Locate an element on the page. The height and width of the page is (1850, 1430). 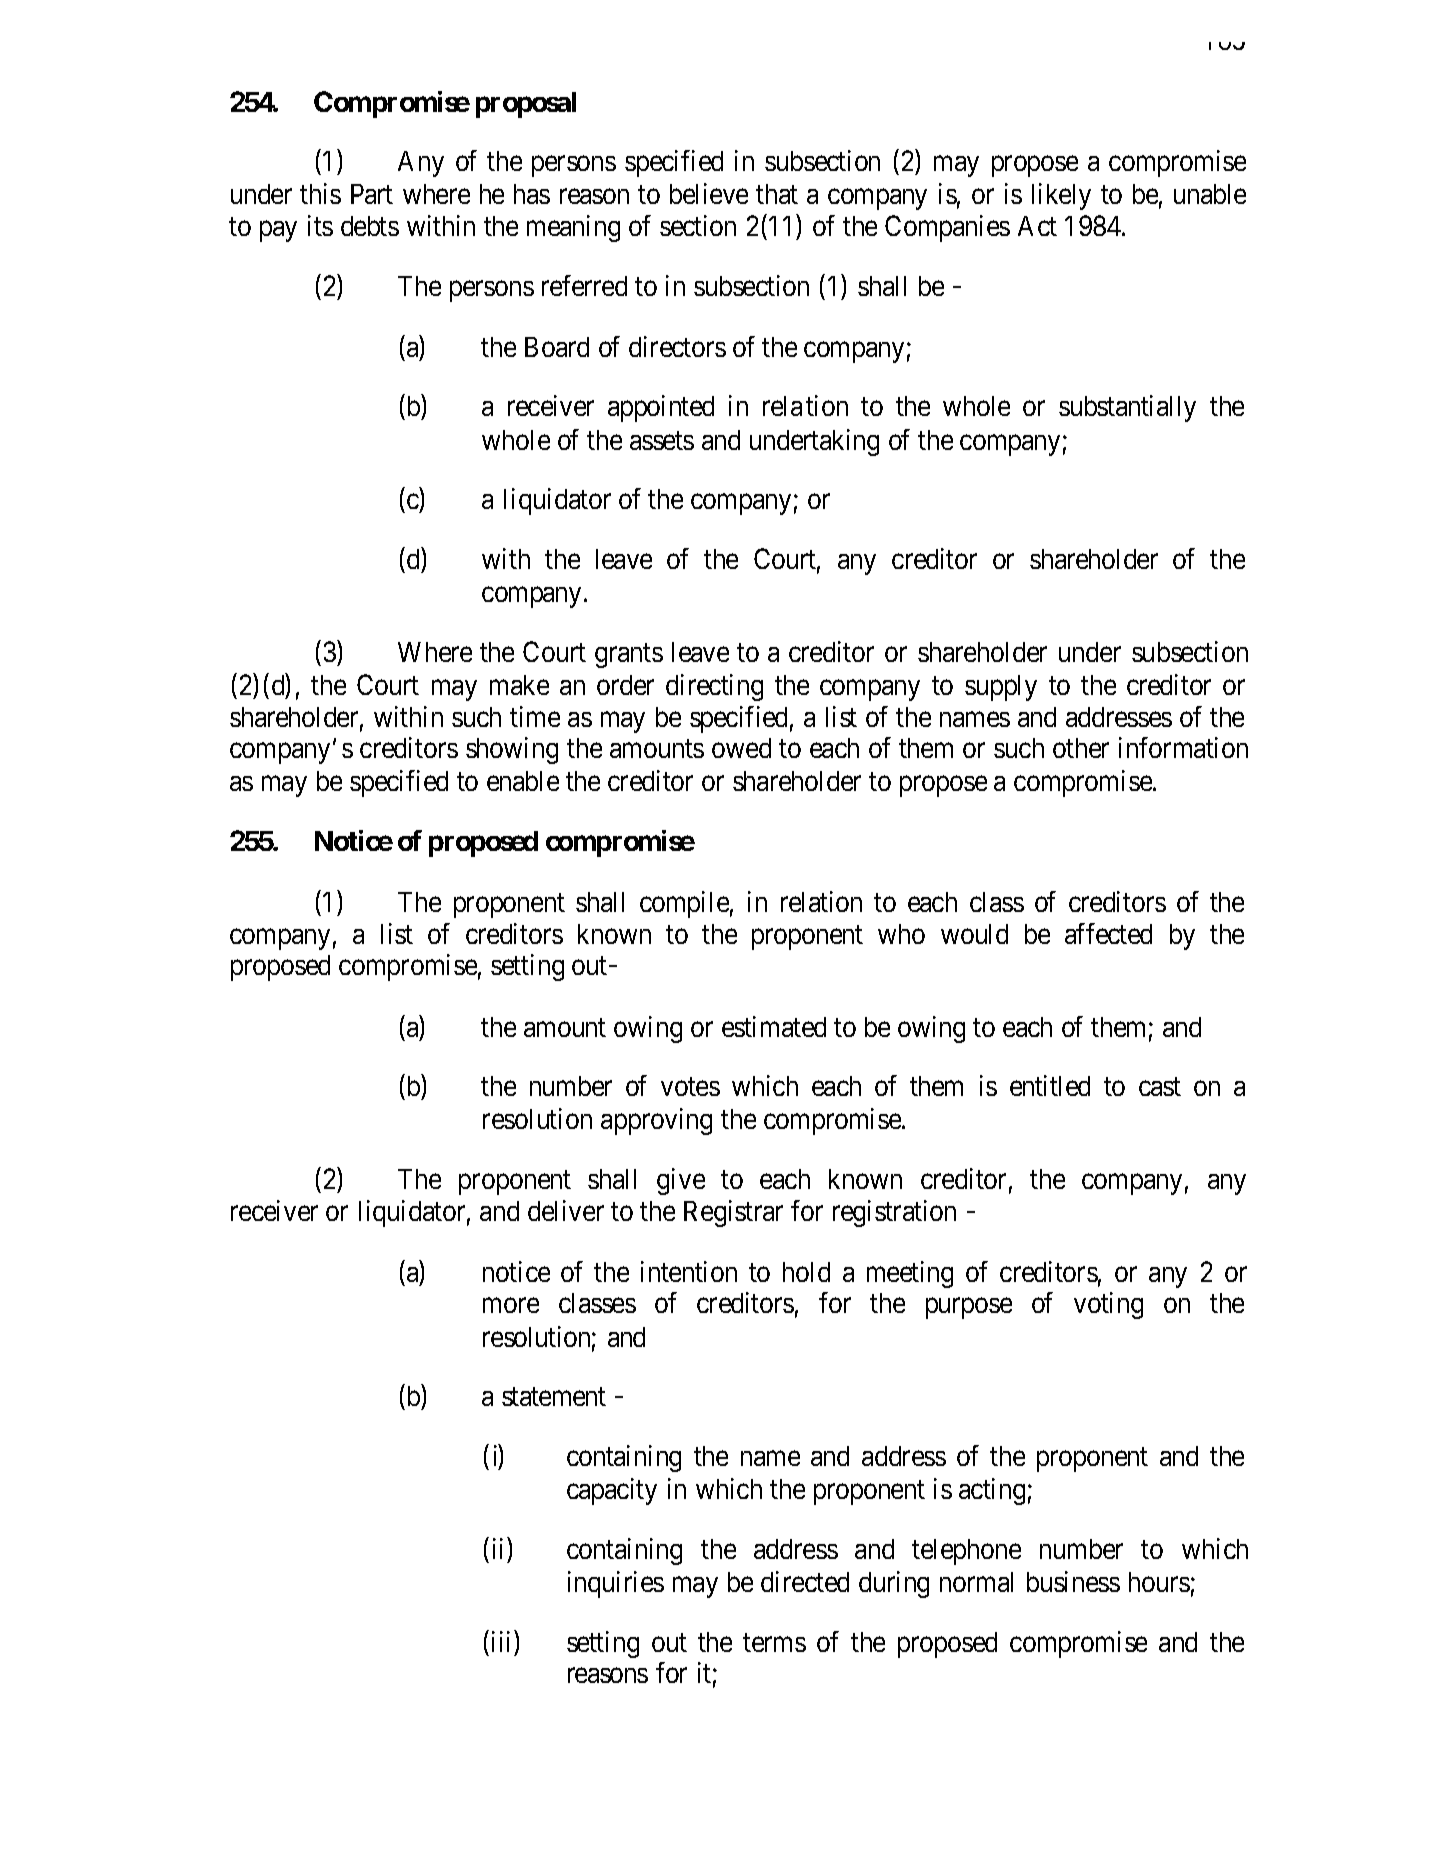
that is located at coordinates (777, 194).
